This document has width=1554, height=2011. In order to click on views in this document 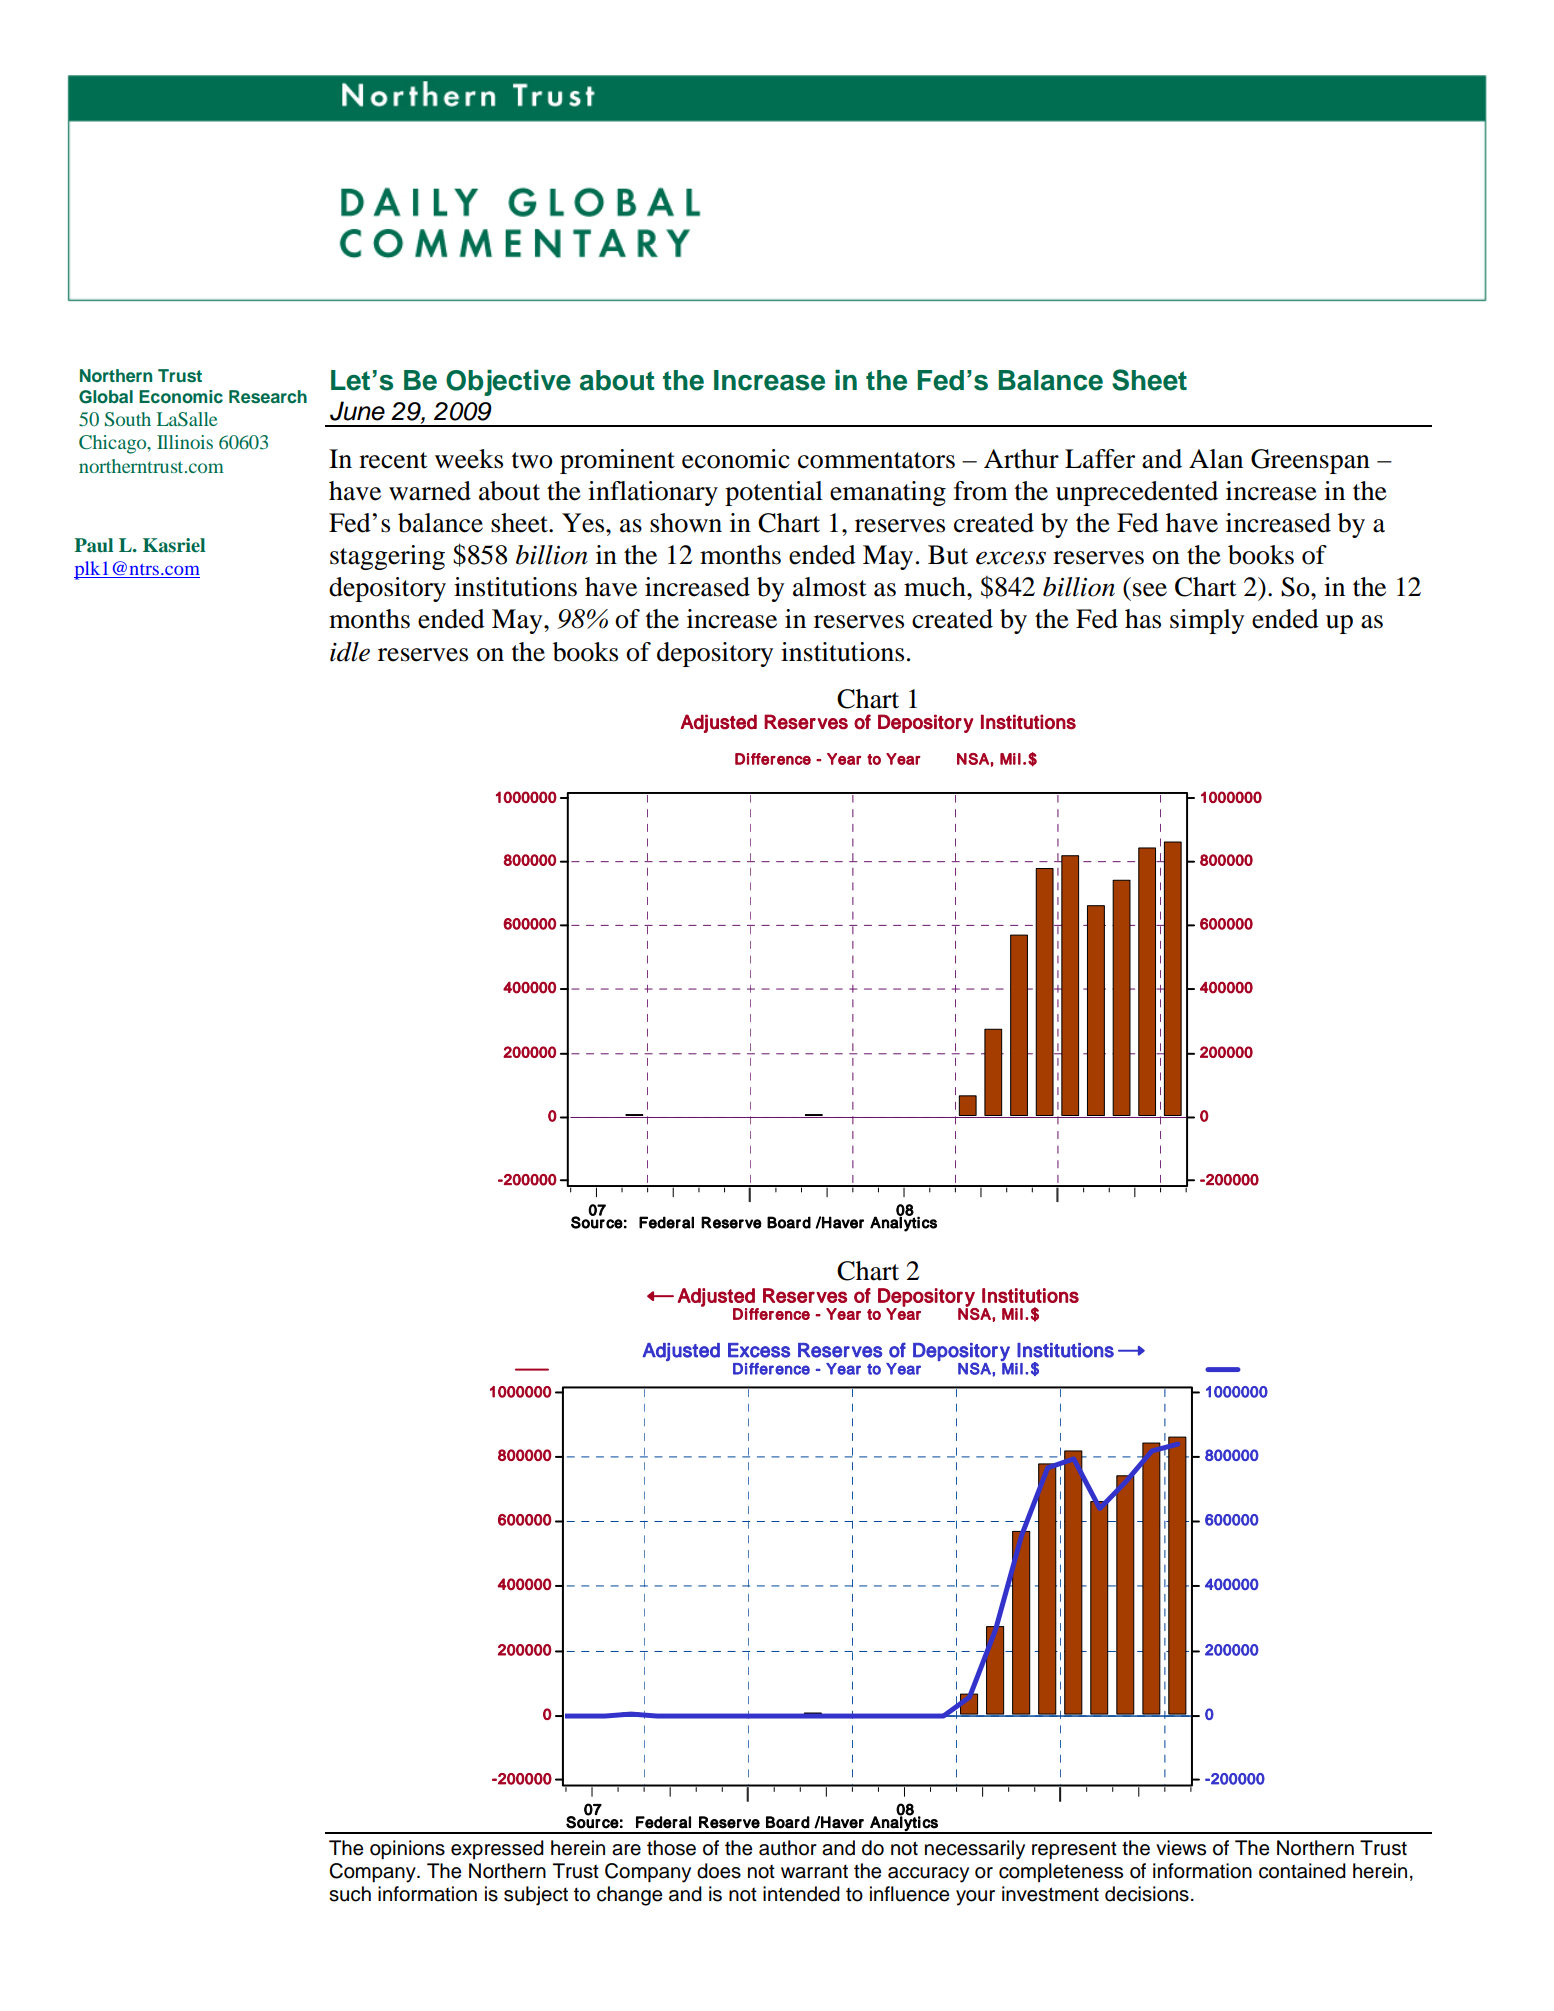, I will do `click(1181, 1848)`.
